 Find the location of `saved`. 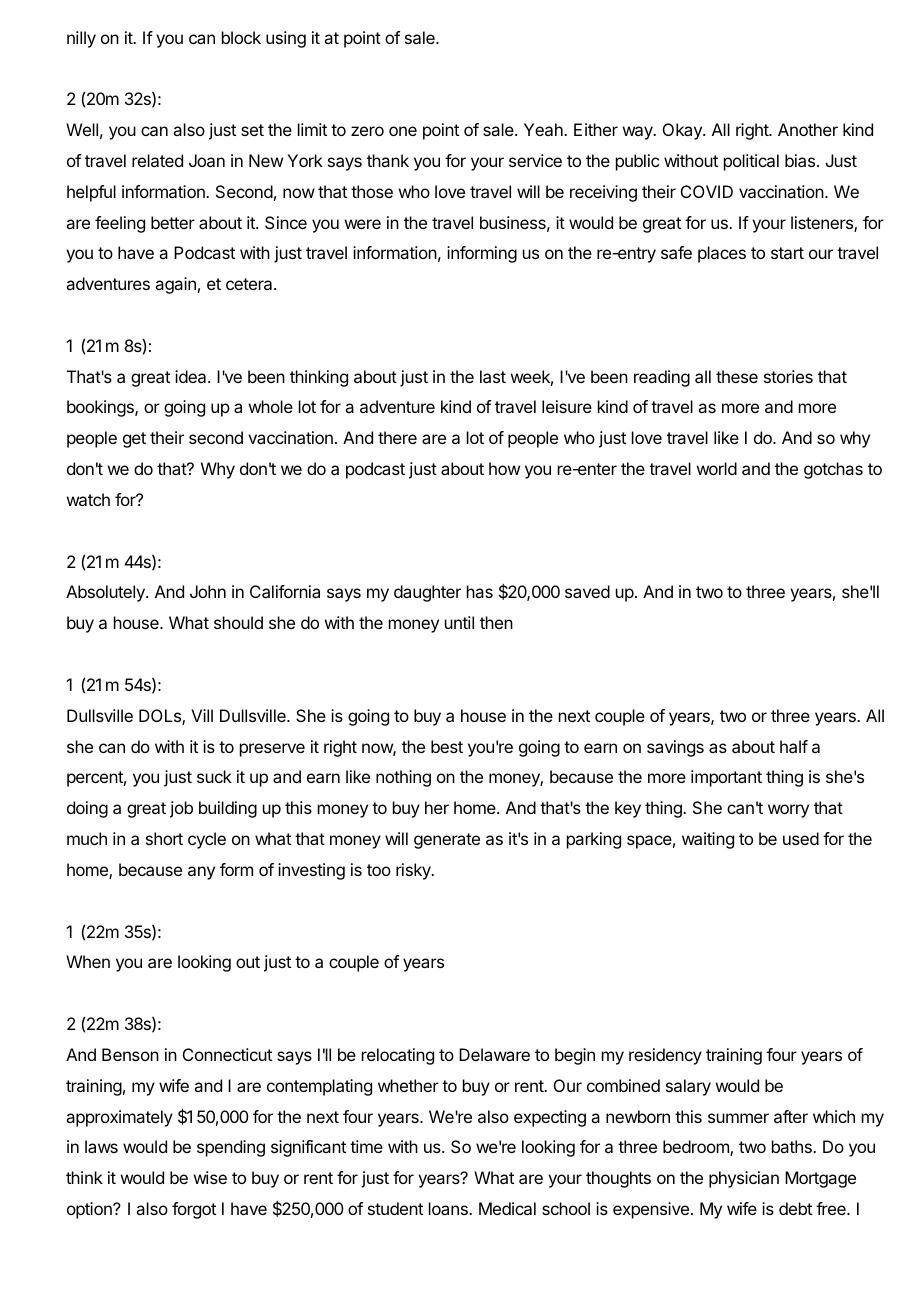

saved is located at coordinates (587, 591).
